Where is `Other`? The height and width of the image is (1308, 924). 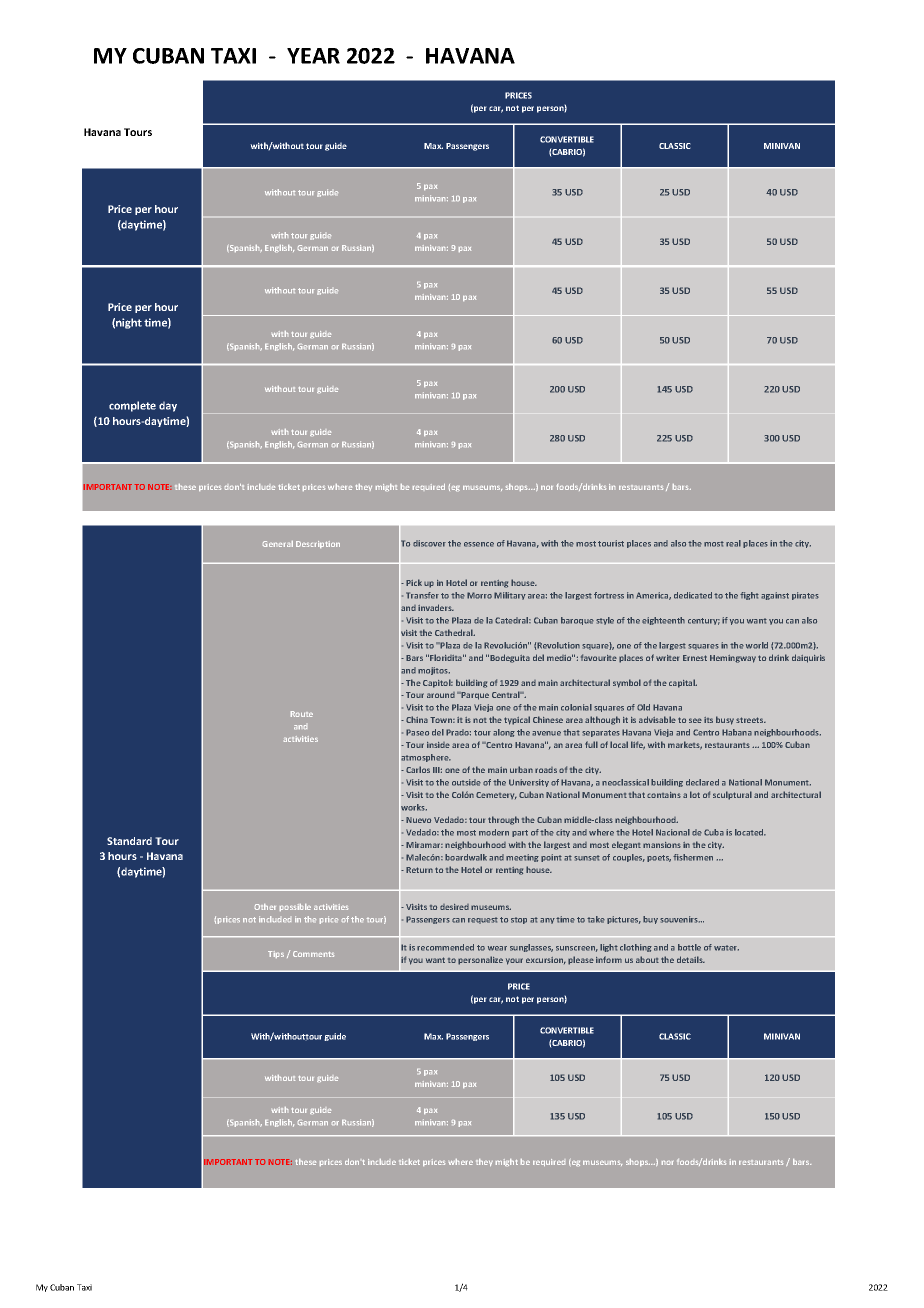
Other is located at coordinates (265, 907).
